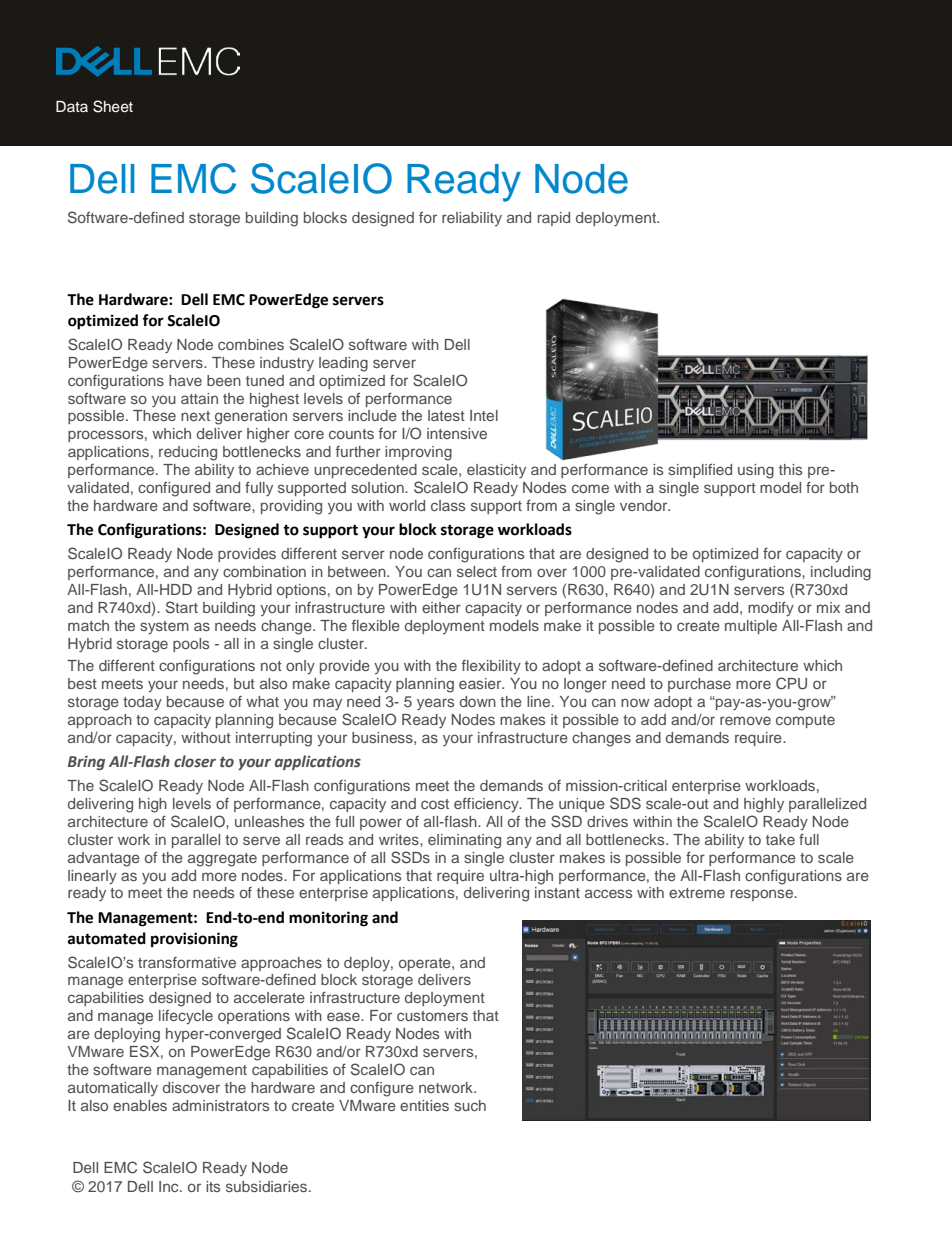 The height and width of the page is (1233, 952). Describe the element at coordinates (491, 667) in the page. I see `flexibility` at that location.
